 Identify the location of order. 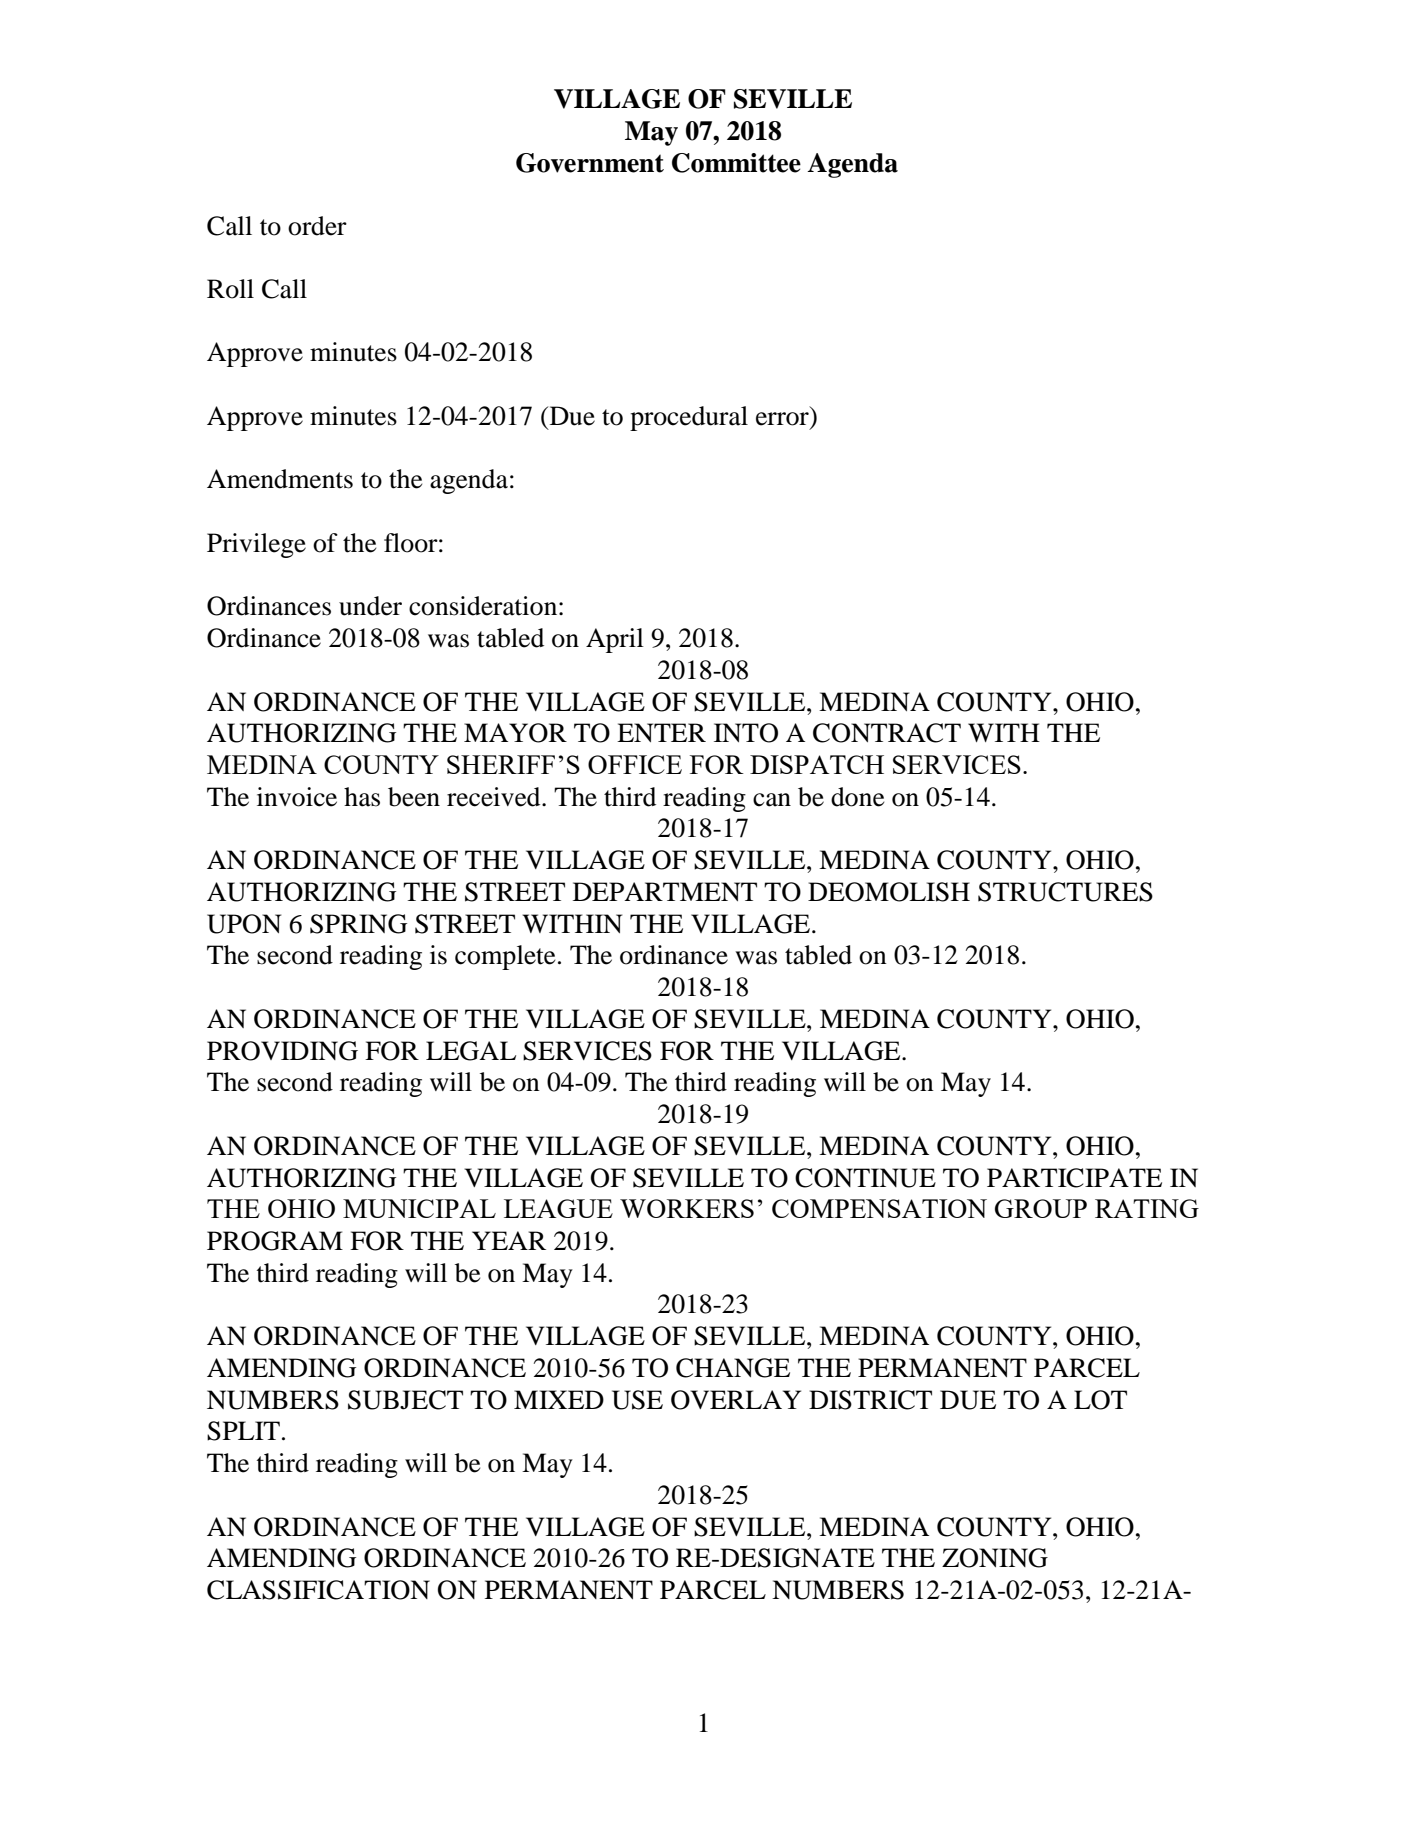
(317, 226).
